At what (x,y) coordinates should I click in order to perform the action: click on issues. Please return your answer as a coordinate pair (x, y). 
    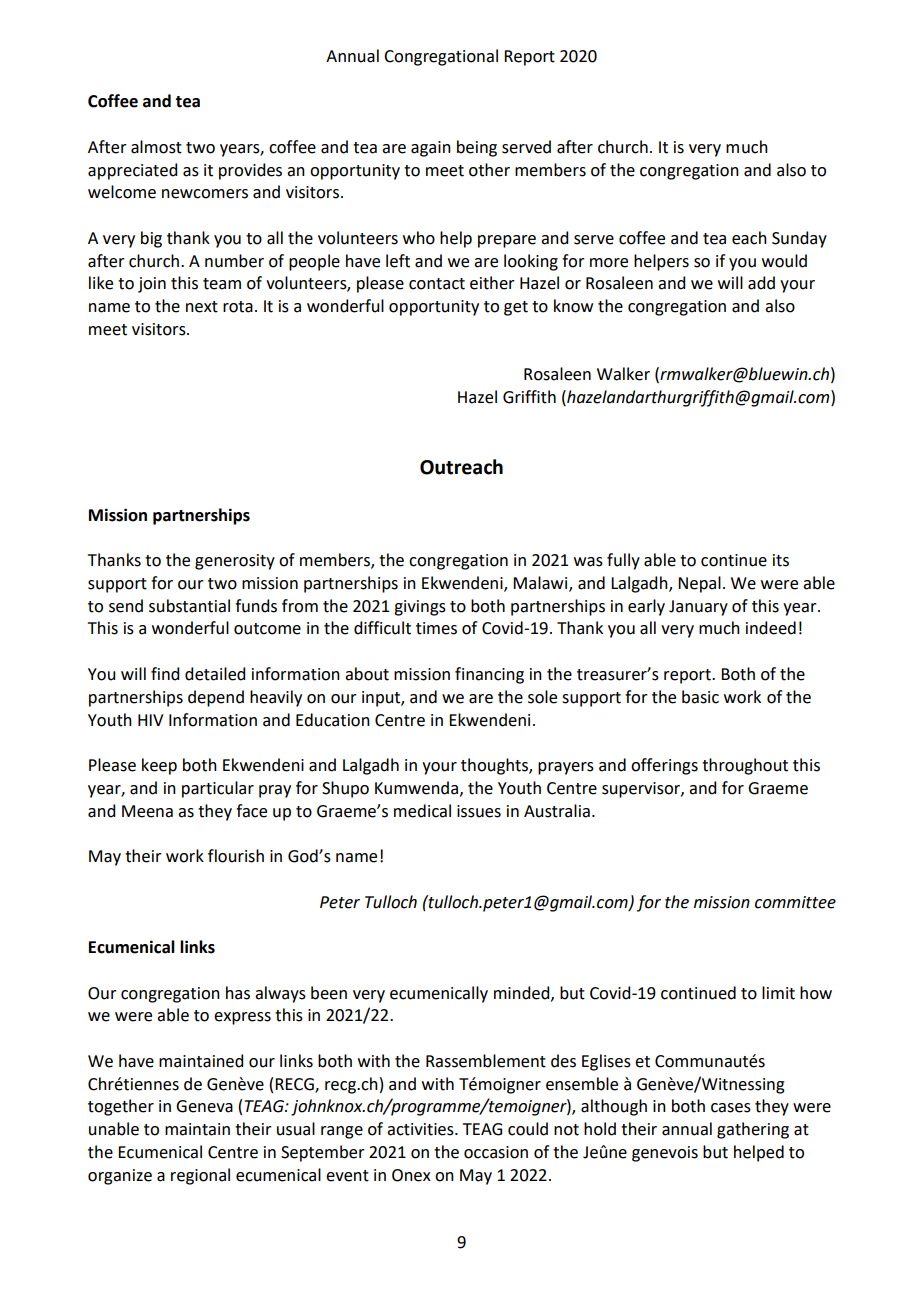
    Looking at the image, I should click on (479, 811).
